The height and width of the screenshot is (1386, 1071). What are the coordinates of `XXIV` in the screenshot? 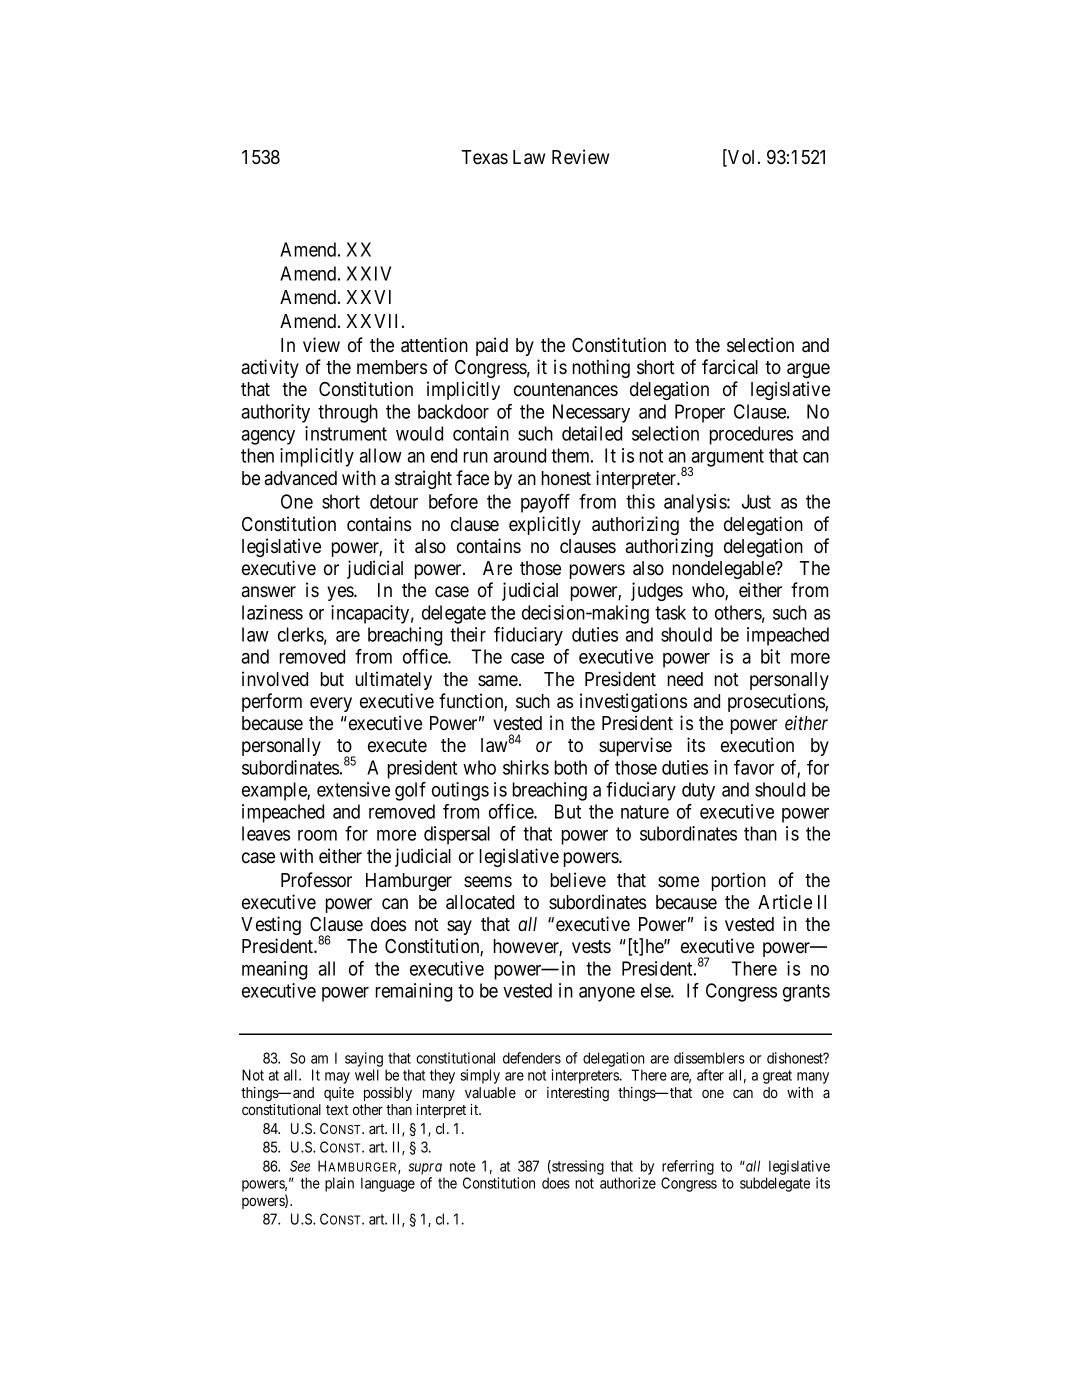 It's located at (369, 273).
